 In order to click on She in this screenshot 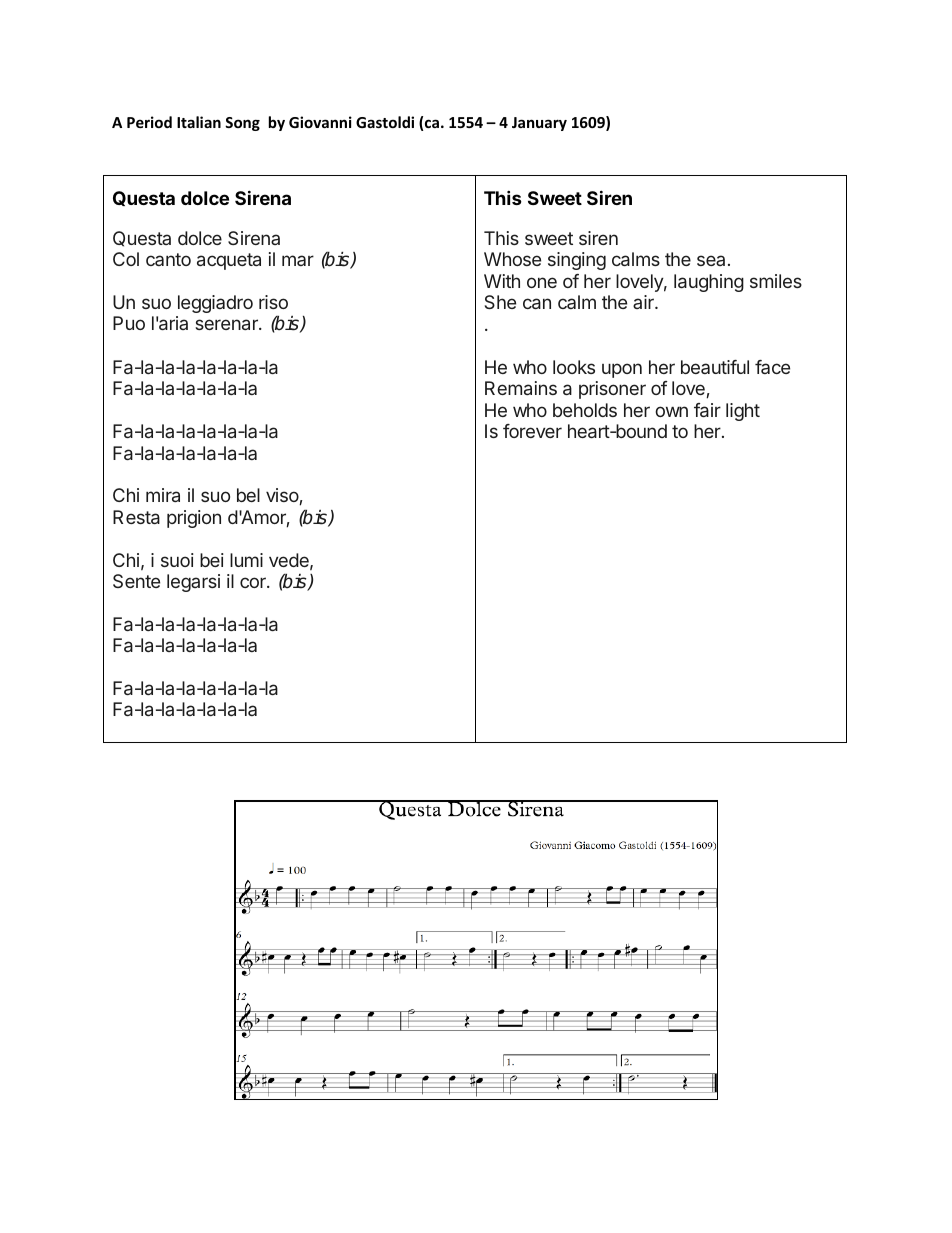, I will do `click(500, 302)`.
